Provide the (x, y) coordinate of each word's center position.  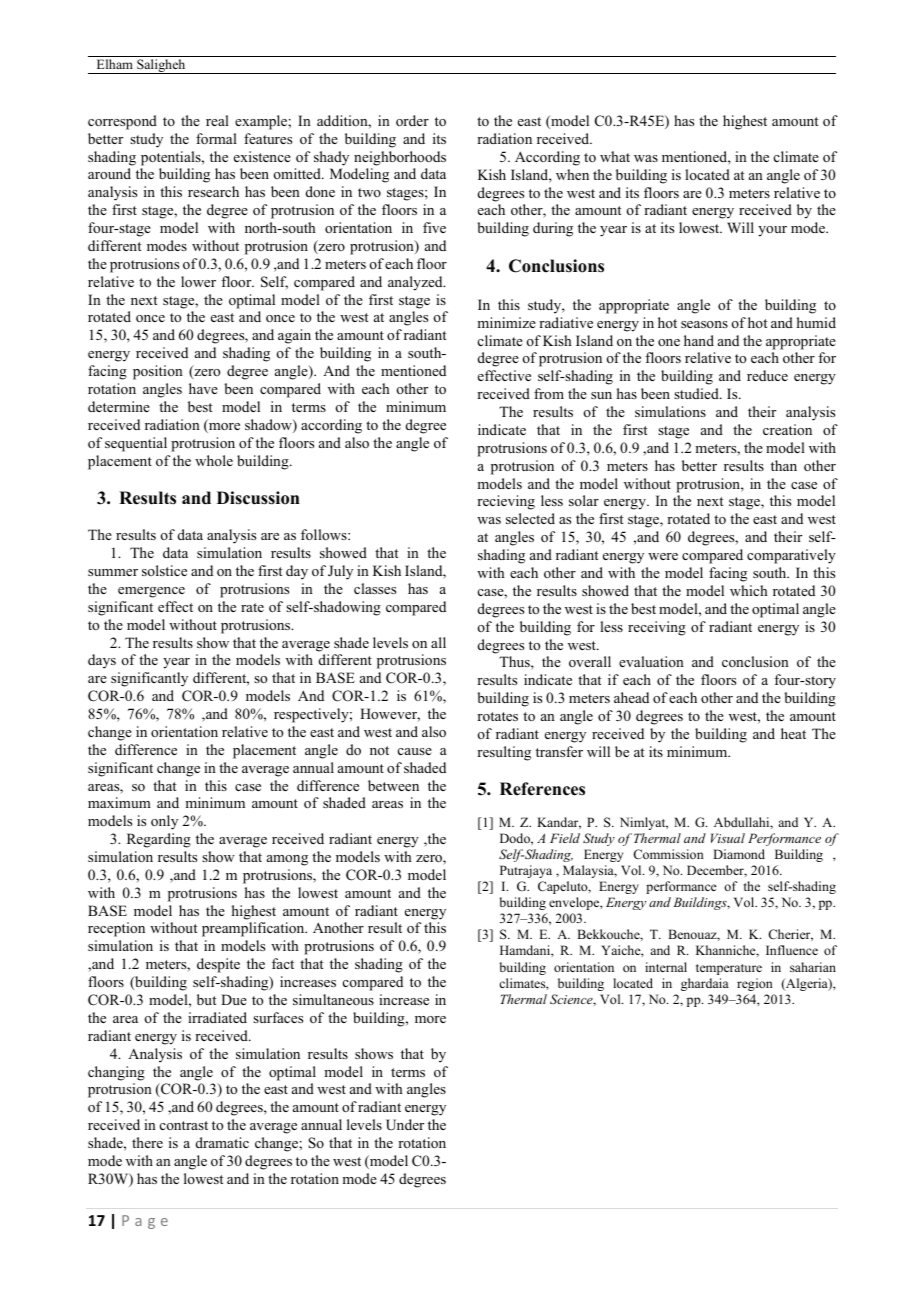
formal (216, 138)
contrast (184, 1125)
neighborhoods (400, 158)
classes (375, 588)
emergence (151, 592)
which (749, 590)
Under (405, 1125)
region (755, 984)
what (615, 156)
